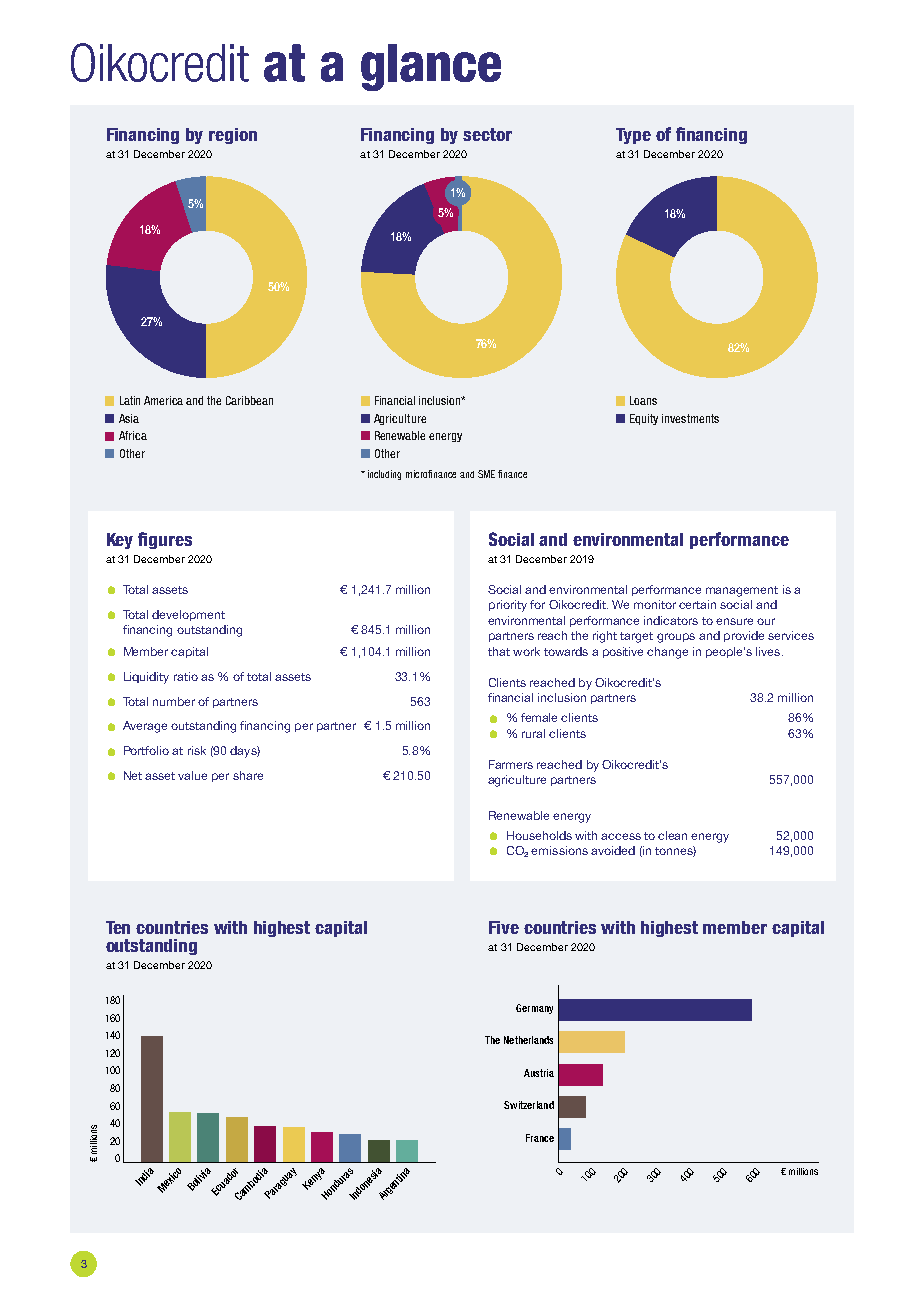 The width and height of the screenshot is (924, 1308). Describe the element at coordinates (508, 606) in the screenshot. I see `priority` at that location.
